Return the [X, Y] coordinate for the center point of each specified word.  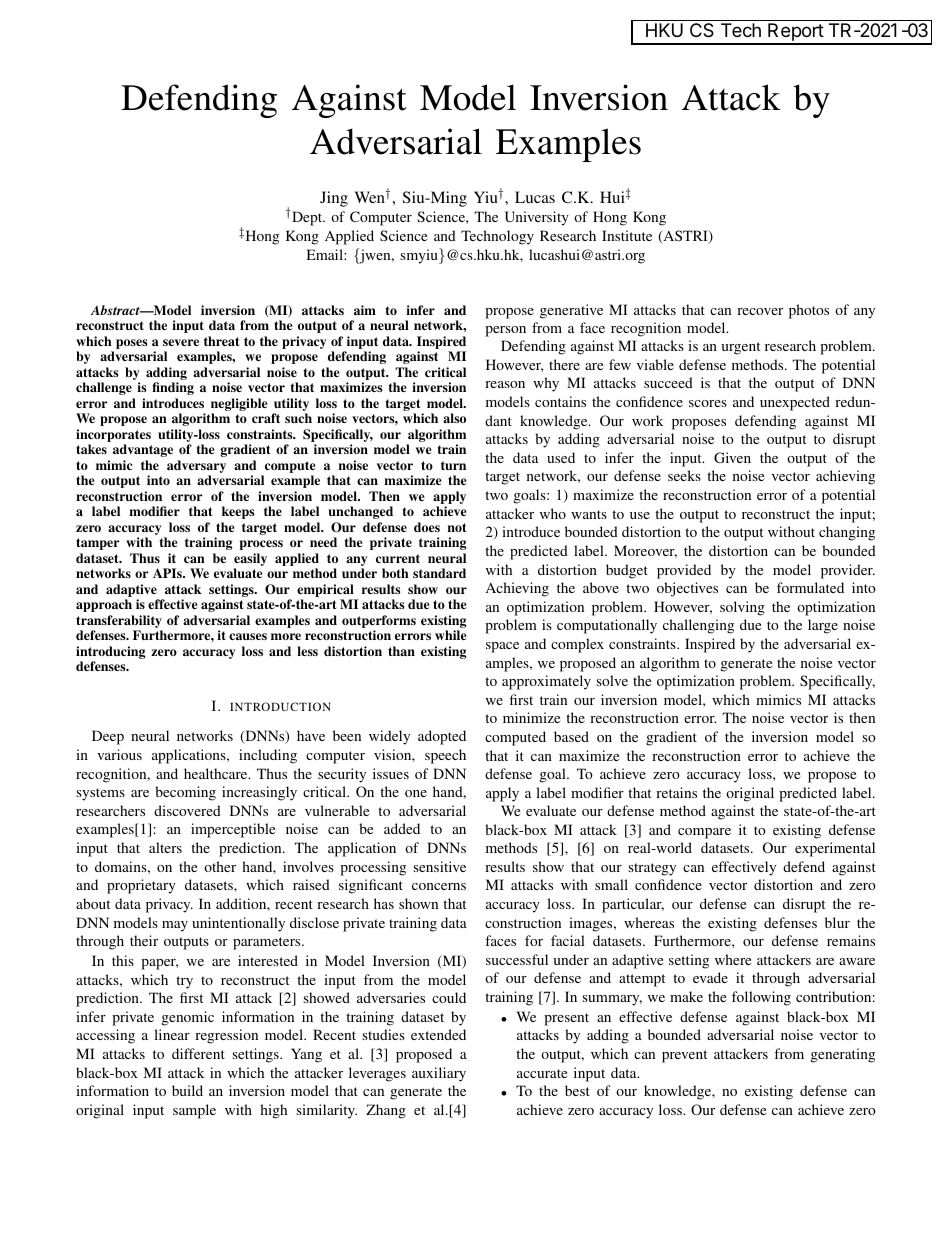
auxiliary [439, 1074]
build [187, 1090]
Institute [627, 235]
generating [843, 1055]
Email [326, 254]
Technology [497, 237]
